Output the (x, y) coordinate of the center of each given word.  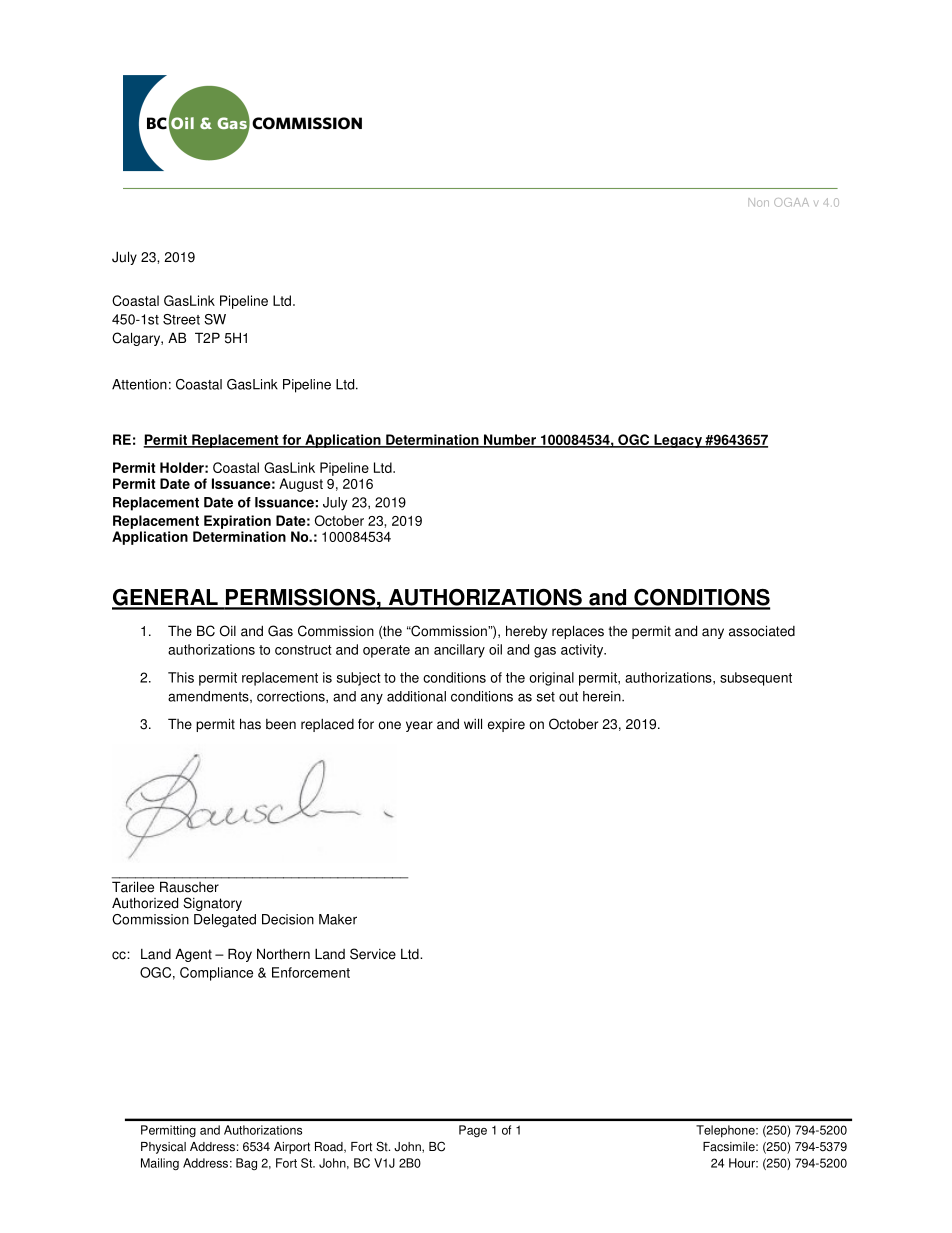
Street (181, 319)
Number (510, 440)
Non (758, 202)
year (419, 726)
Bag (246, 1164)
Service (373, 954)
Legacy (678, 441)
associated (762, 631)
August (301, 485)
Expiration (237, 522)
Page (473, 1131)
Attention (139, 384)
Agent (193, 955)
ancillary (459, 651)
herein (603, 696)
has (250, 724)
